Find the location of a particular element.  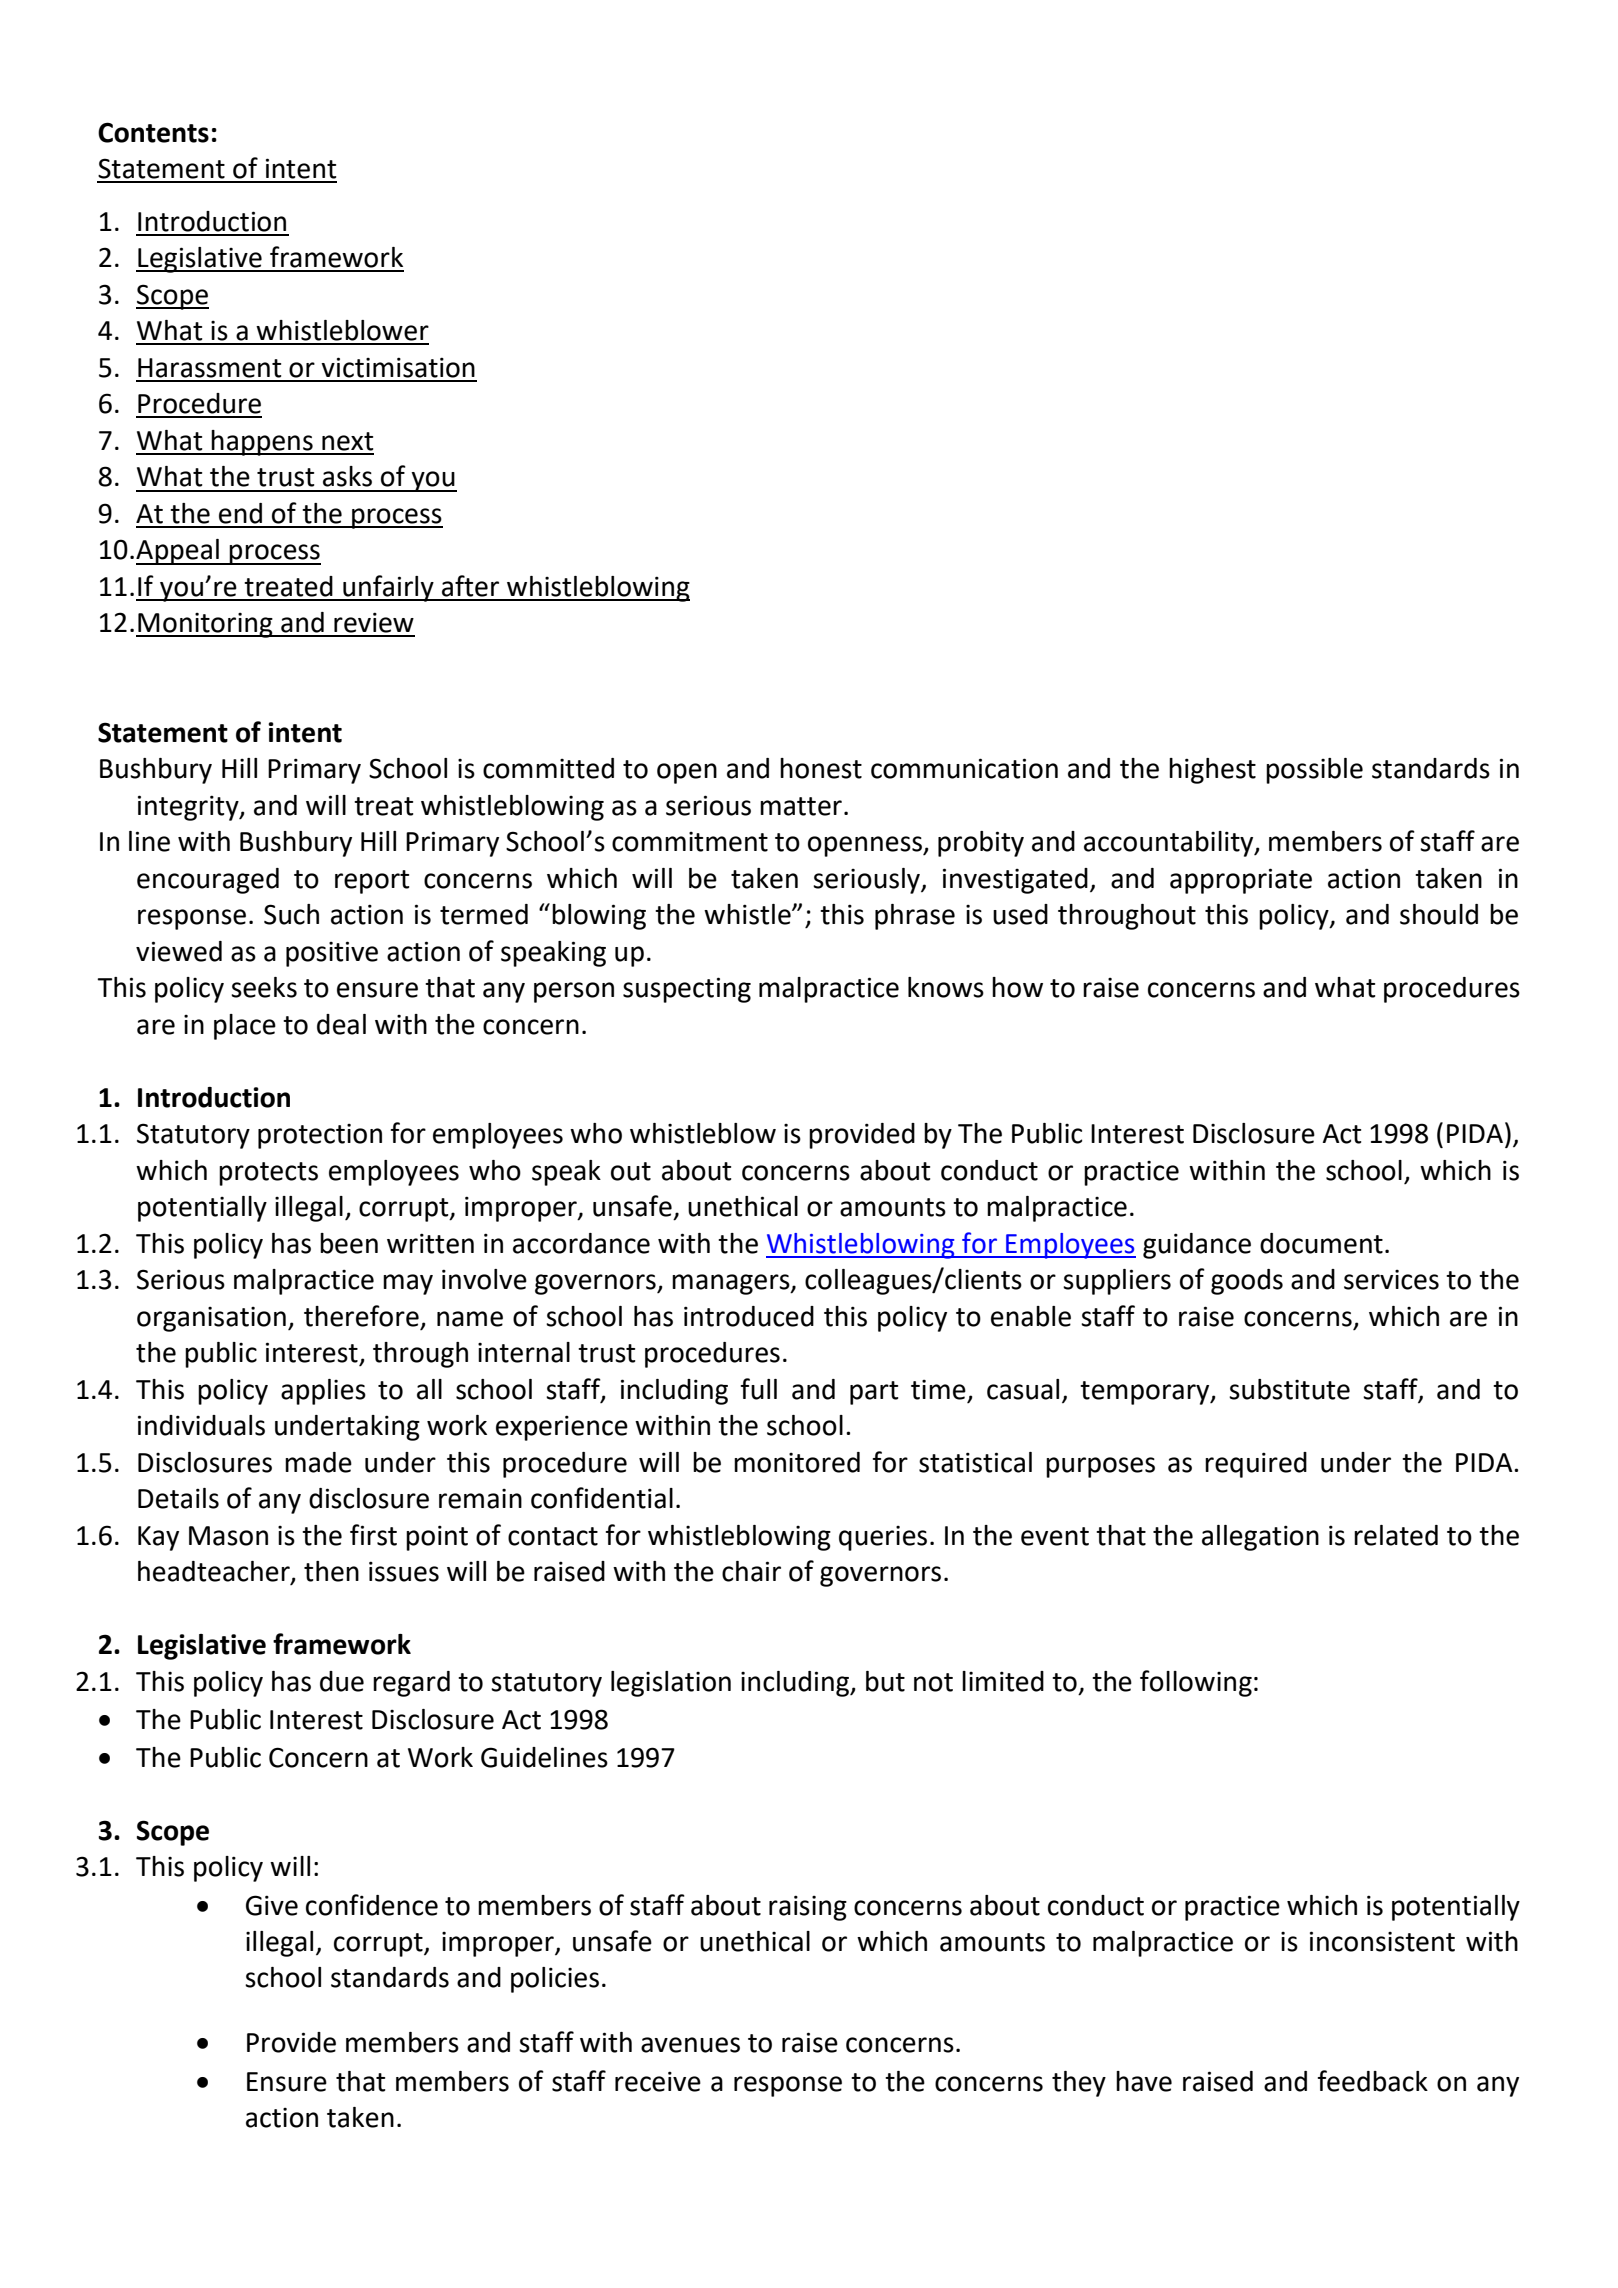

possible is located at coordinates (1314, 771).
